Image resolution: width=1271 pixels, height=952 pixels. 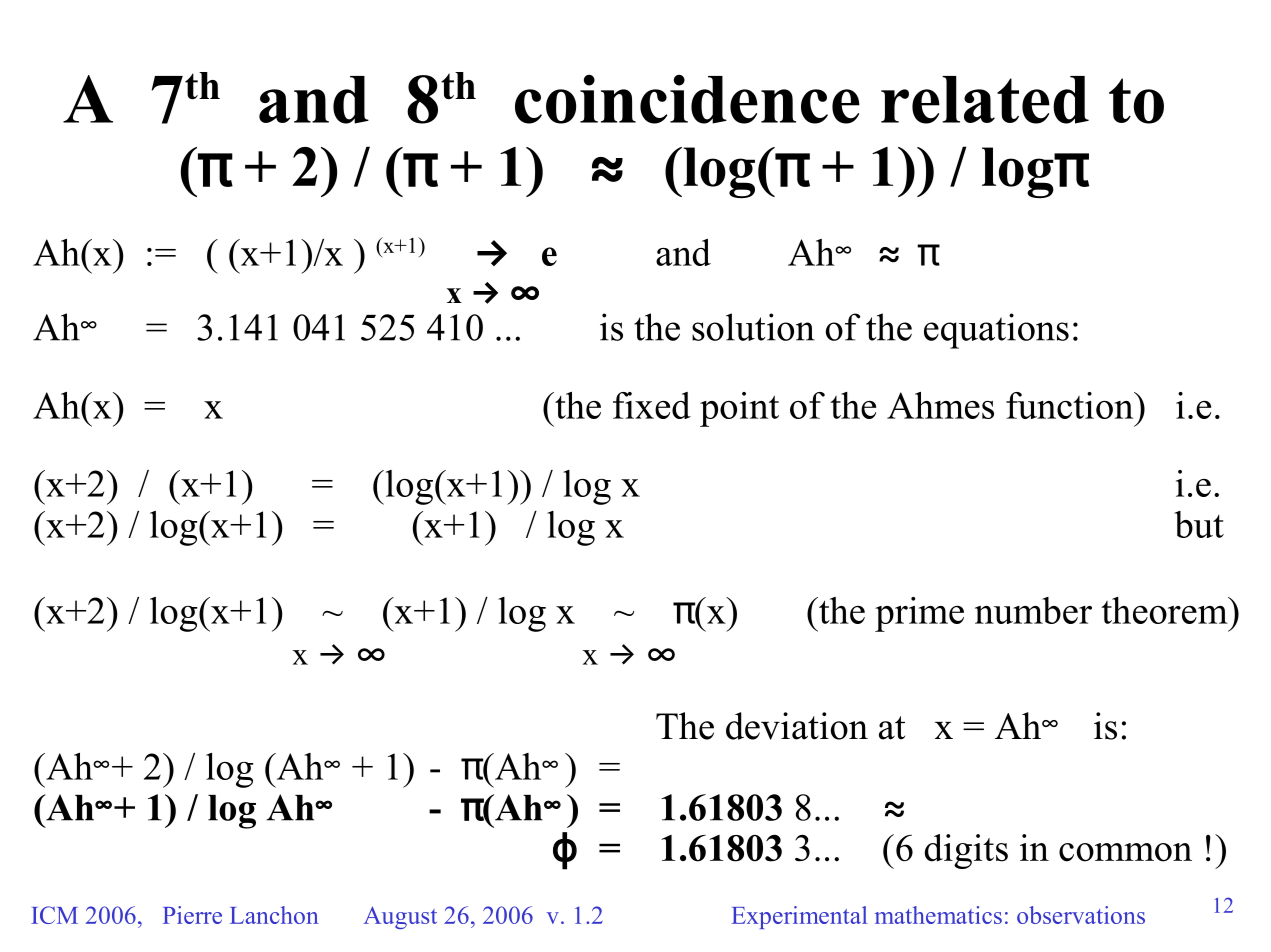 What do you see at coordinates (799, 917) in the image?
I see `Experimental` at bounding box center [799, 917].
